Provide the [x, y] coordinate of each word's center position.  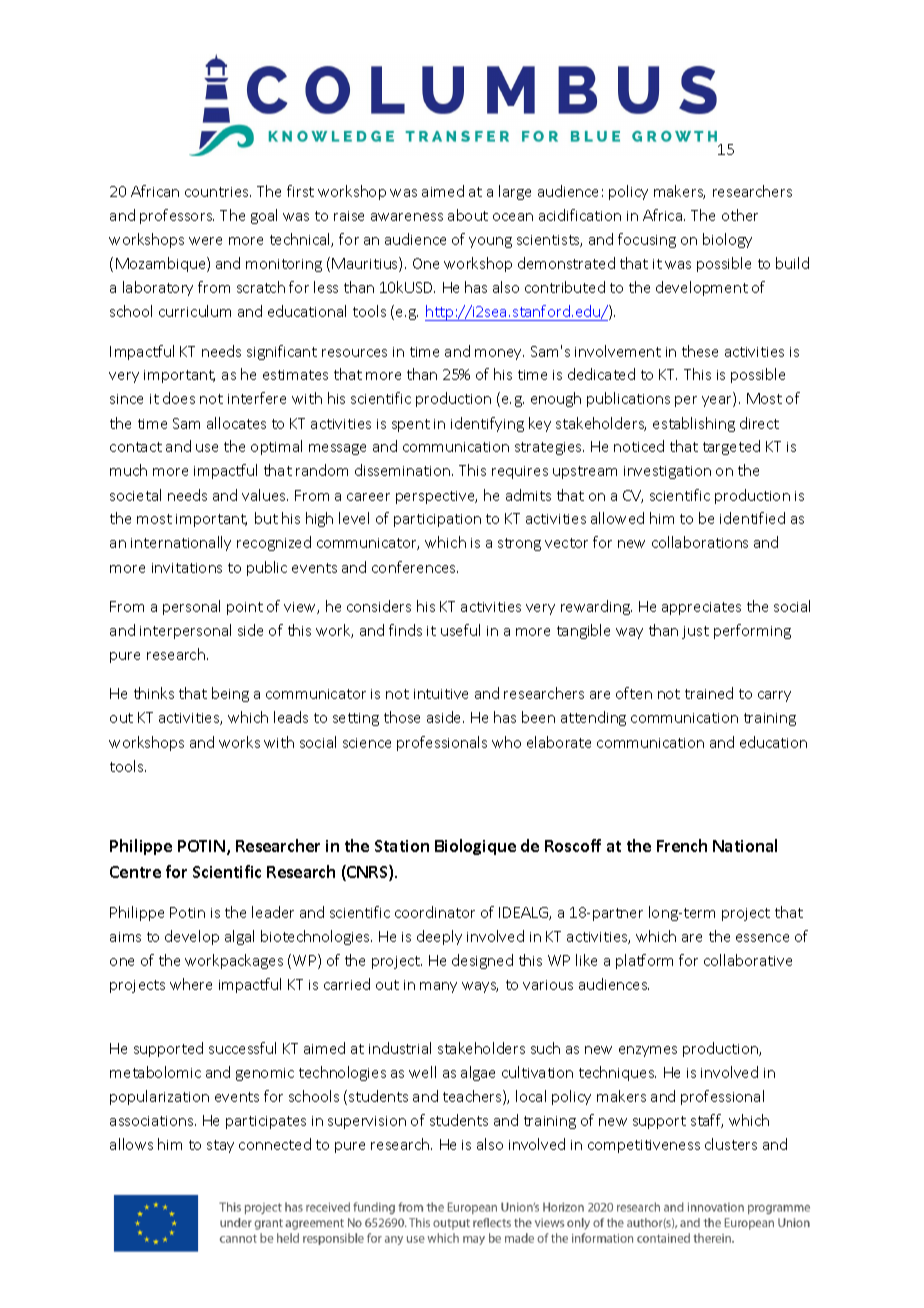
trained [709, 693]
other [740, 215]
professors [177, 216]
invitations [187, 568]
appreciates [701, 608]
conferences [415, 567]
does [179, 398]
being [230, 694]
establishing [694, 424]
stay [220, 1146]
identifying [487, 424]
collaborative [748, 960]
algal [239, 937]
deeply [439, 937]
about [468, 215]
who [506, 742]
